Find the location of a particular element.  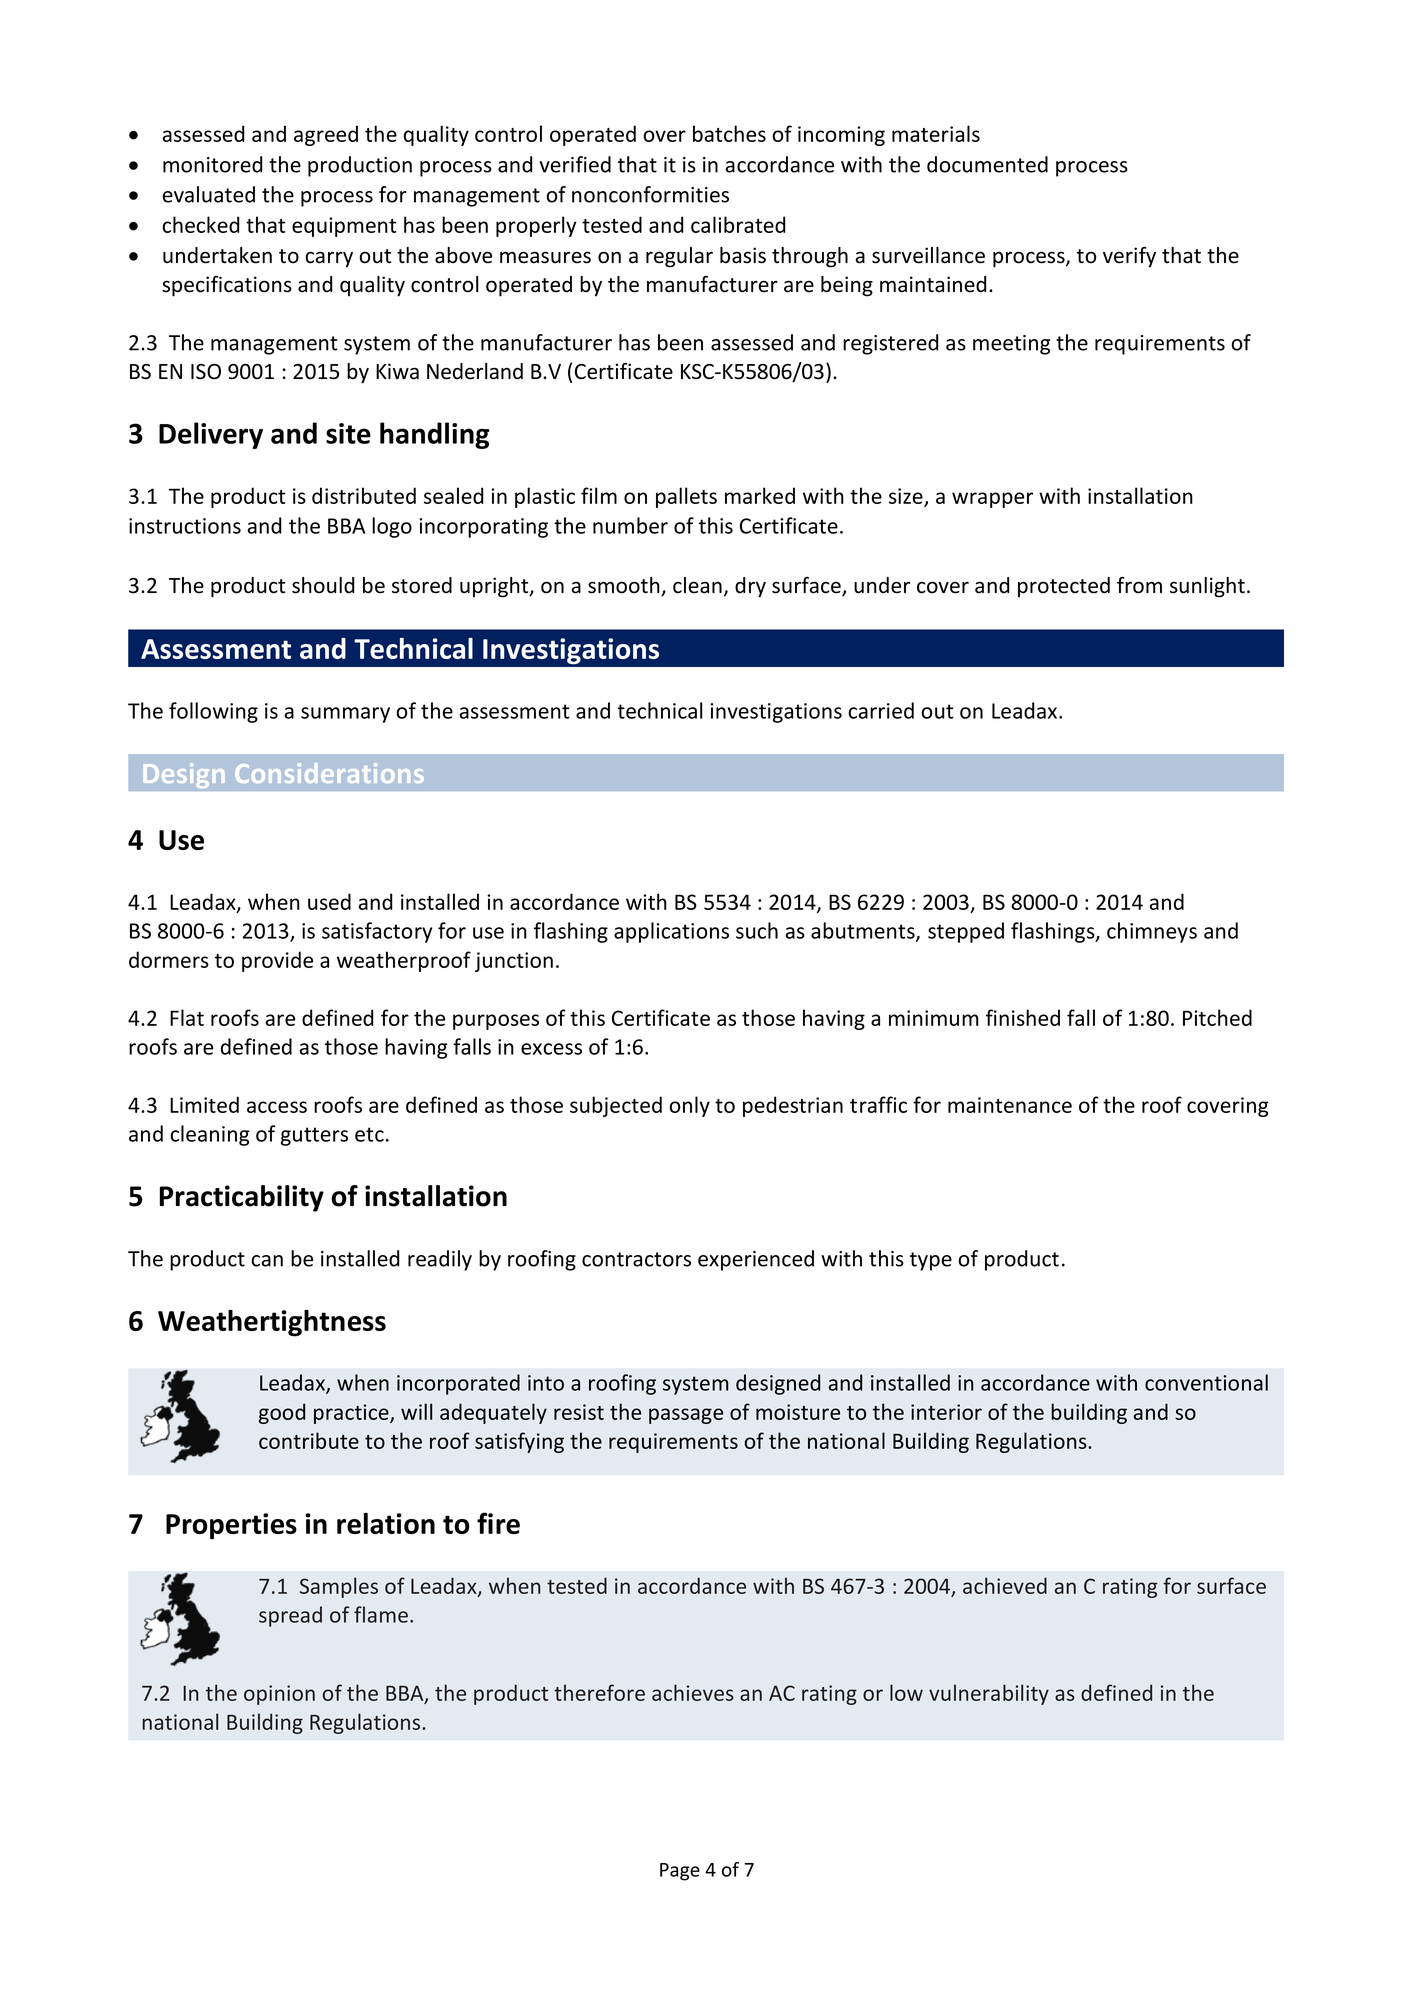

Page is located at coordinates (680, 1872).
